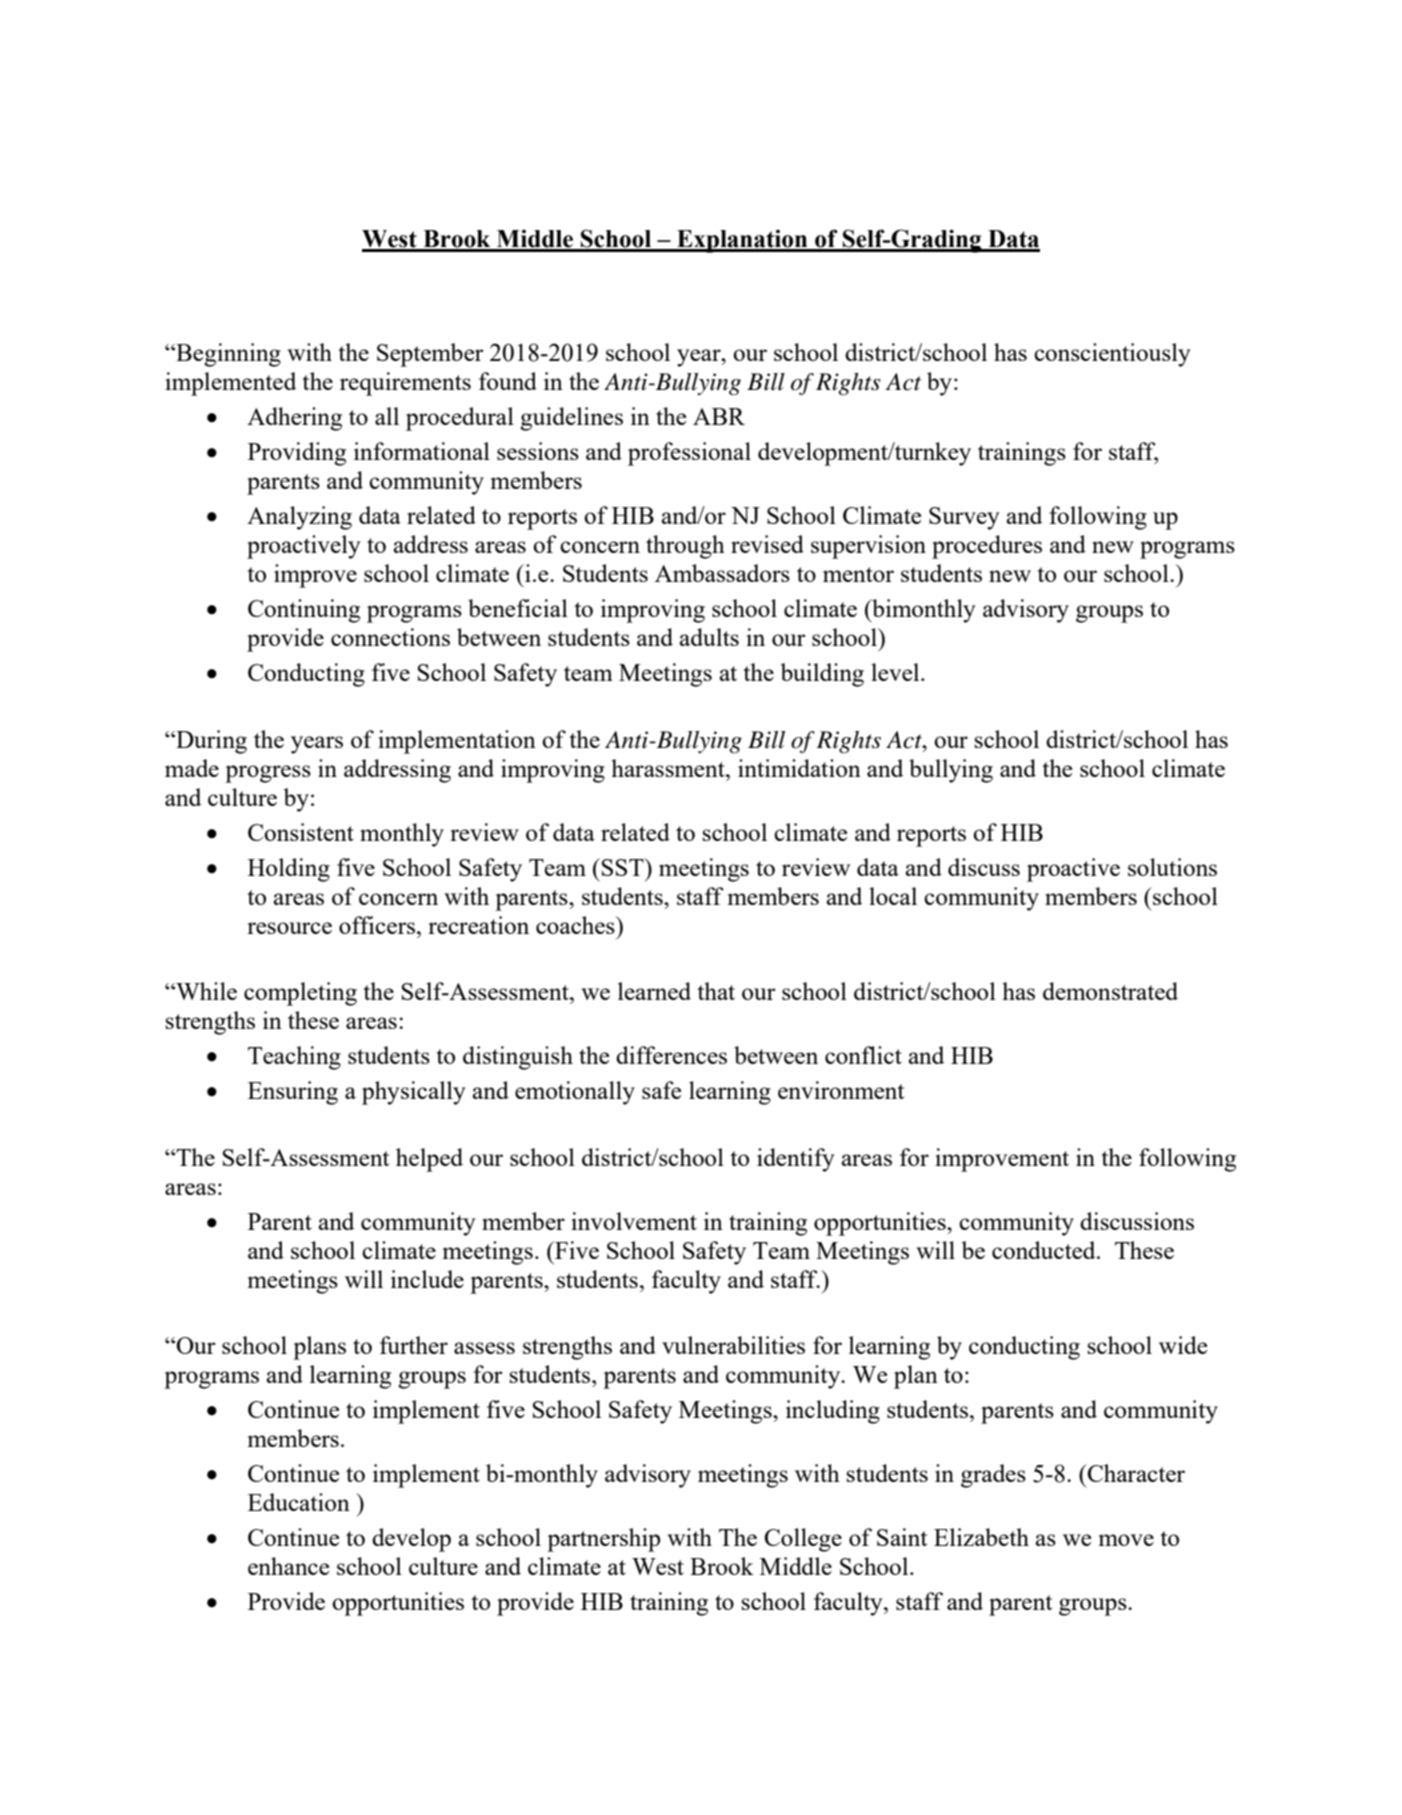 The height and width of the image is (1815, 1402). Describe the element at coordinates (1172, 867) in the image. I see `solutions` at that location.
